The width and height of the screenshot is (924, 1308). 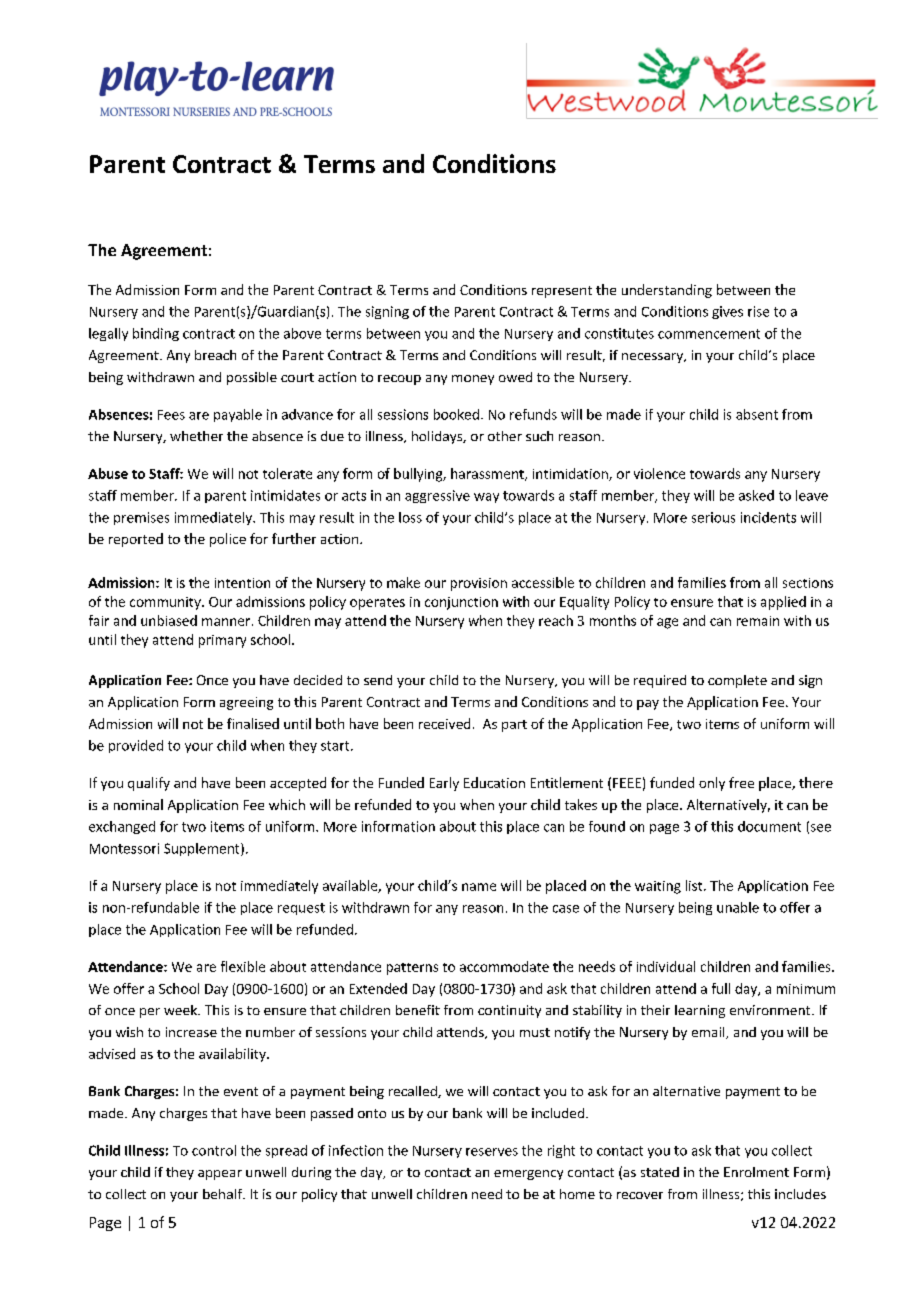 What do you see at coordinates (695, 885) in the screenshot?
I see `list` at bounding box center [695, 885].
